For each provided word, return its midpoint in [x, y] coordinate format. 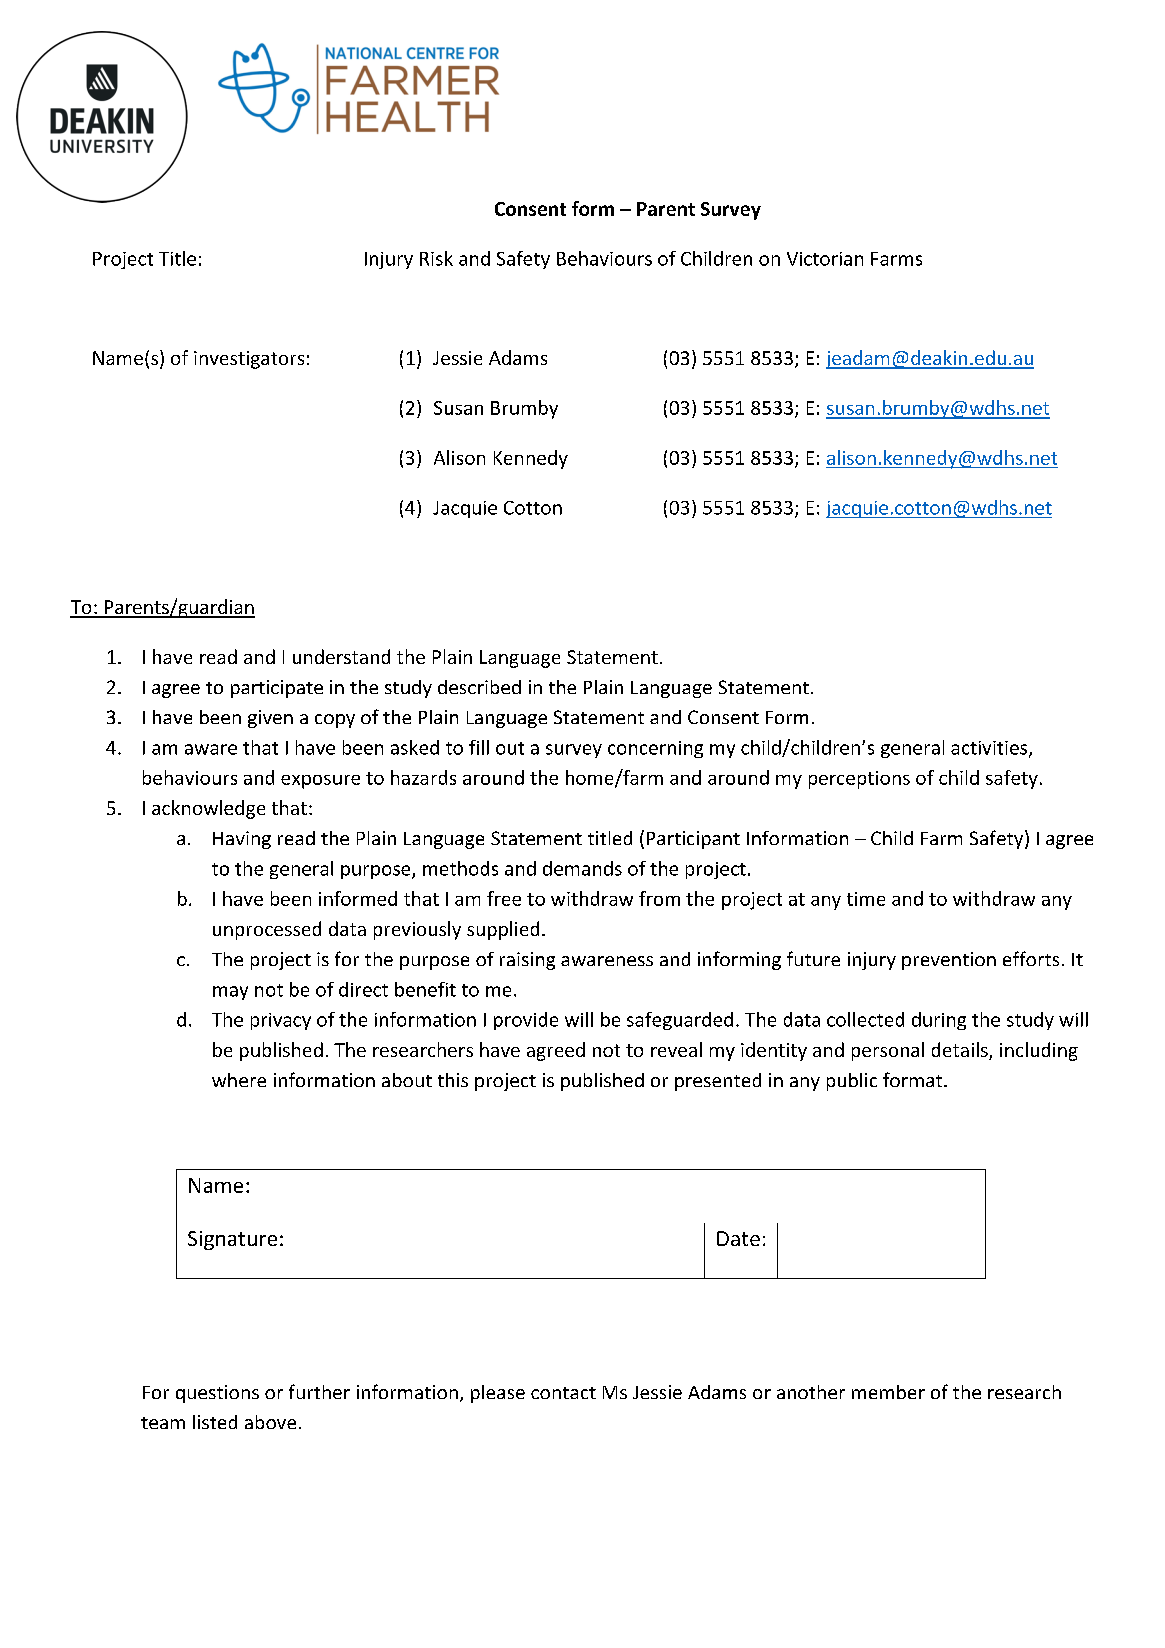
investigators [249, 360]
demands [582, 868]
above [270, 1422]
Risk [436, 258]
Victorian [825, 259]
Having [242, 840]
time [866, 899]
